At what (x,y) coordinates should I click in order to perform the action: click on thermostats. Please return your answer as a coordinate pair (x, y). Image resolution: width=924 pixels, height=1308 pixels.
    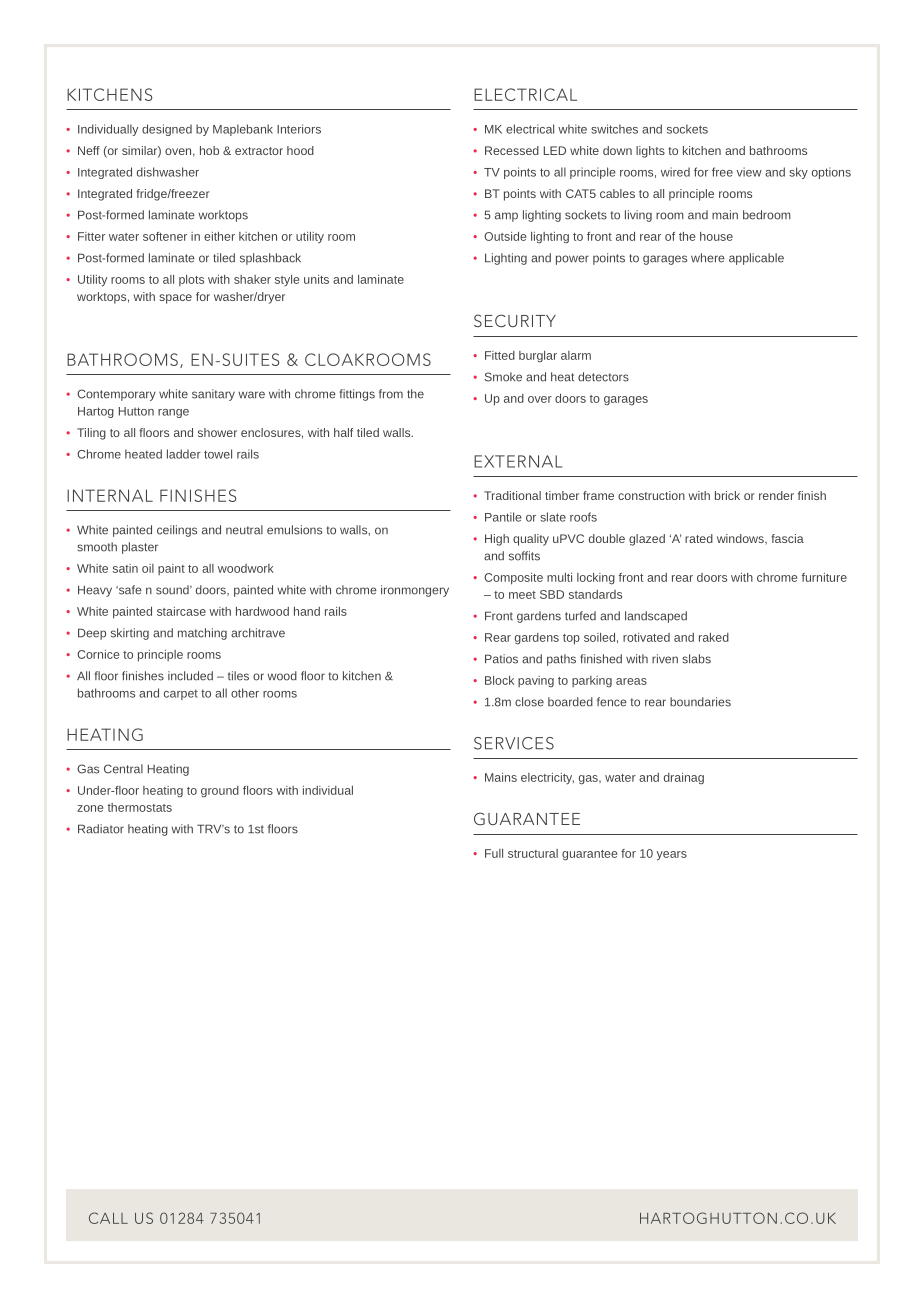
    Looking at the image, I should click on (140, 807).
